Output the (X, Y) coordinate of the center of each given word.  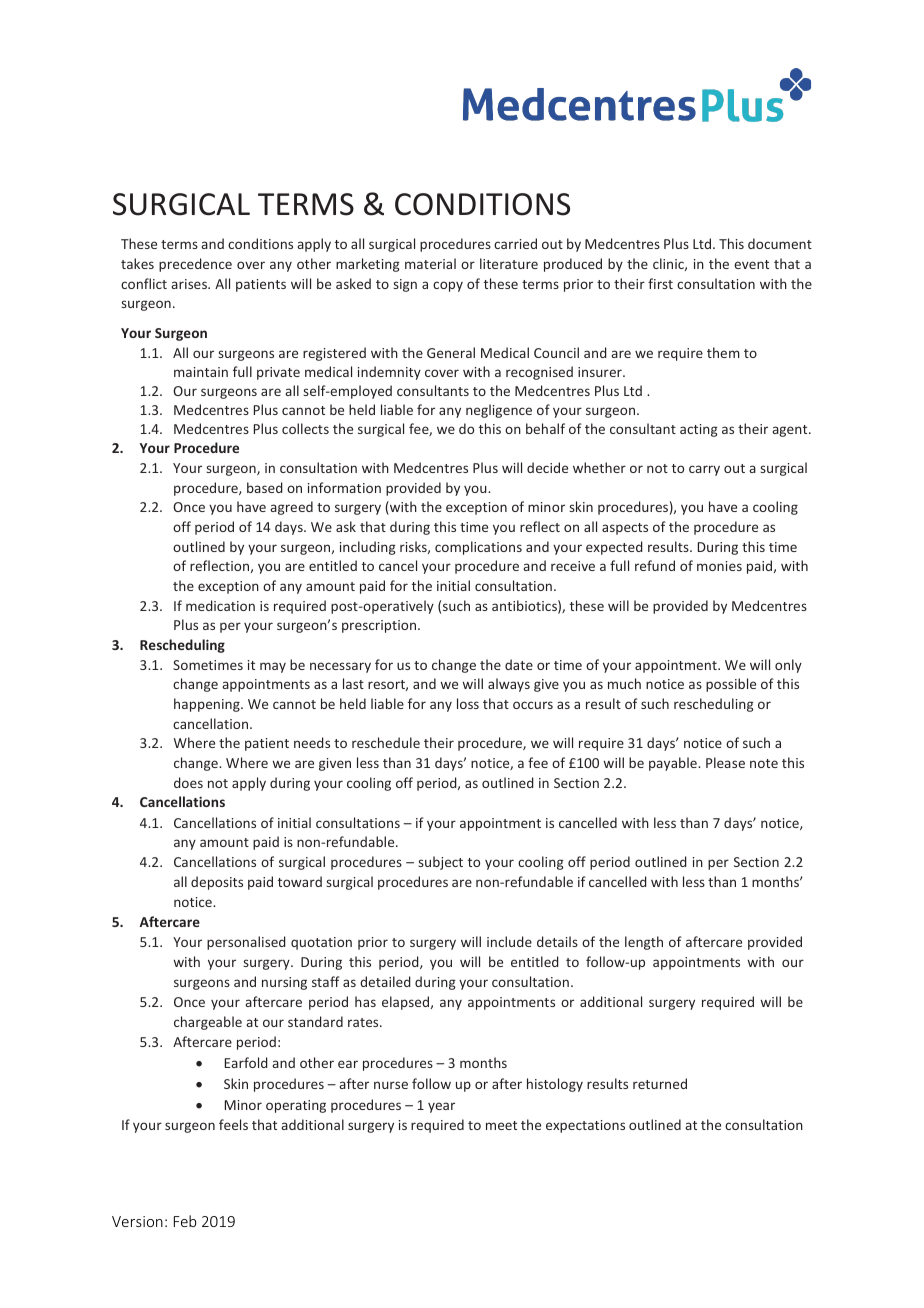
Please (725, 762)
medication (220, 605)
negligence (499, 411)
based (265, 487)
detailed (385, 981)
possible (731, 685)
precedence (195, 265)
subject (440, 863)
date (519, 664)
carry (704, 470)
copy (448, 286)
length (644, 943)
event (751, 264)
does (188, 782)
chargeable (208, 1023)
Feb (185, 1221)
